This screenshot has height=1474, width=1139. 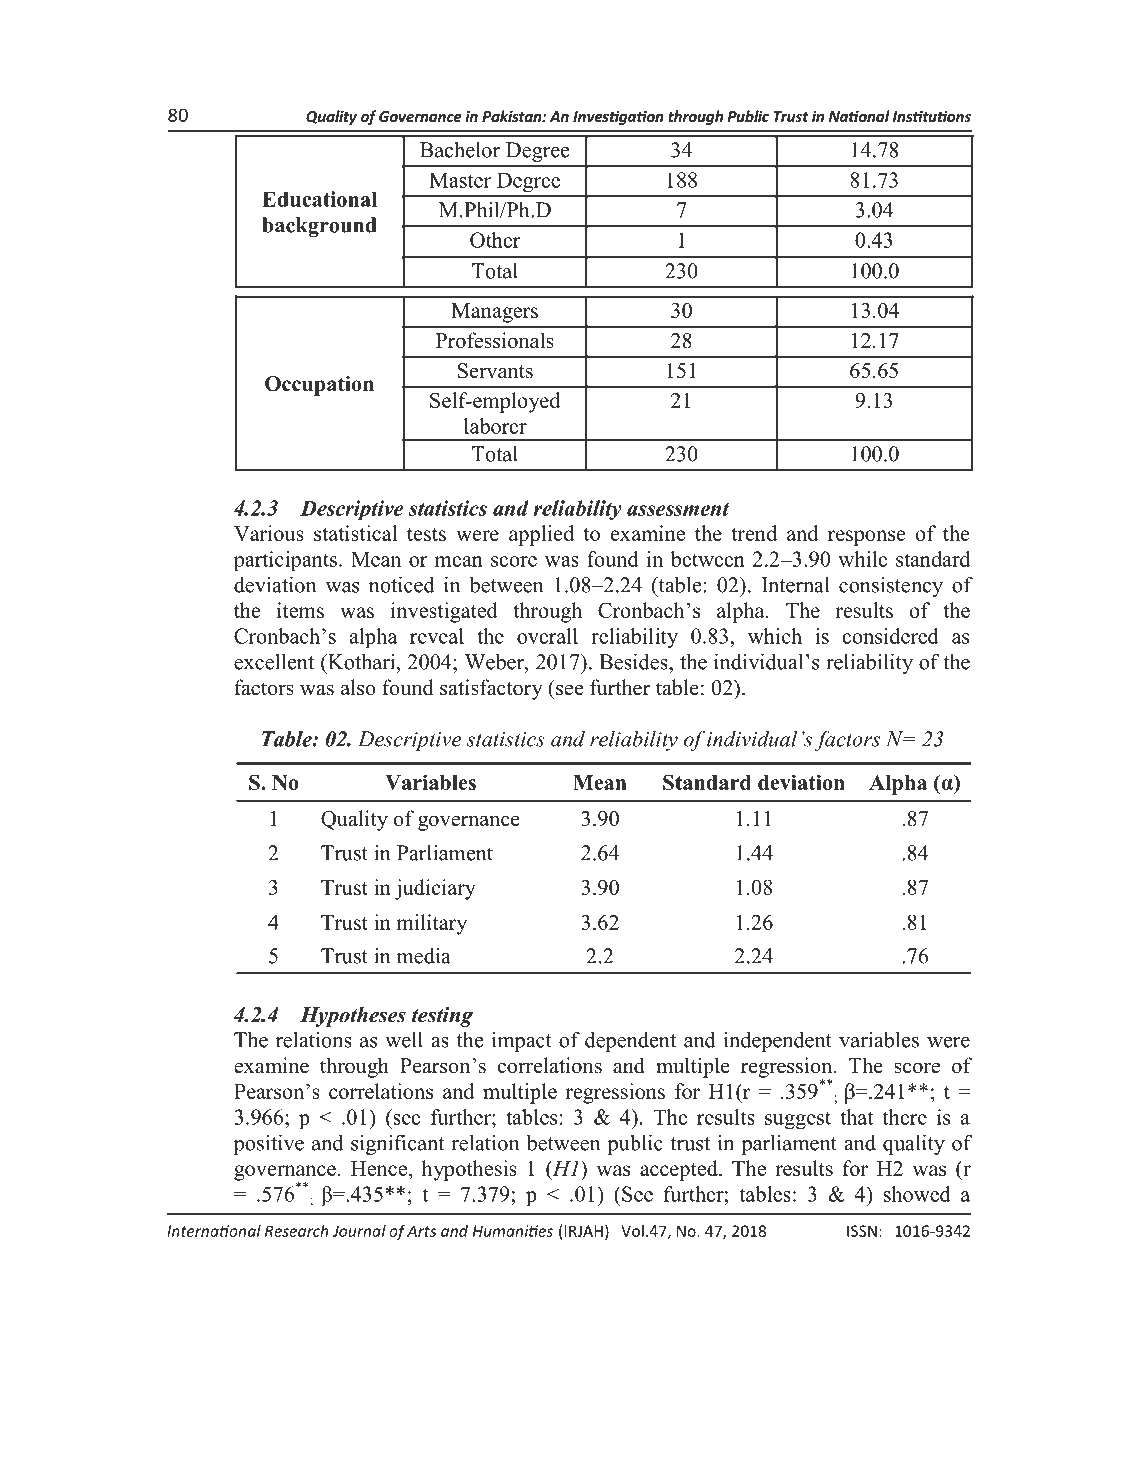 I want to click on Journal, so click(x=359, y=1231).
